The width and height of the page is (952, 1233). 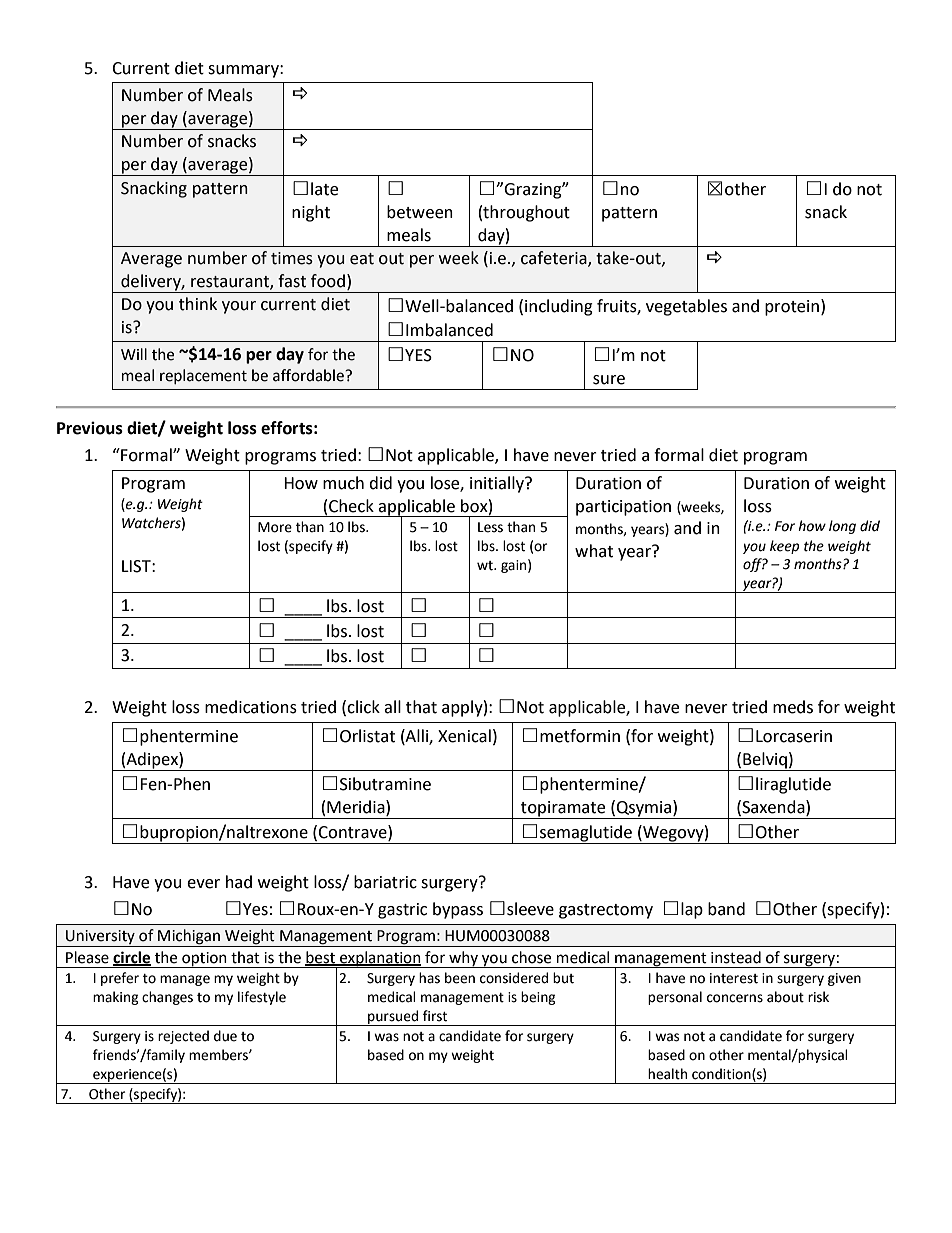 I want to click on initially, so click(x=498, y=484).
